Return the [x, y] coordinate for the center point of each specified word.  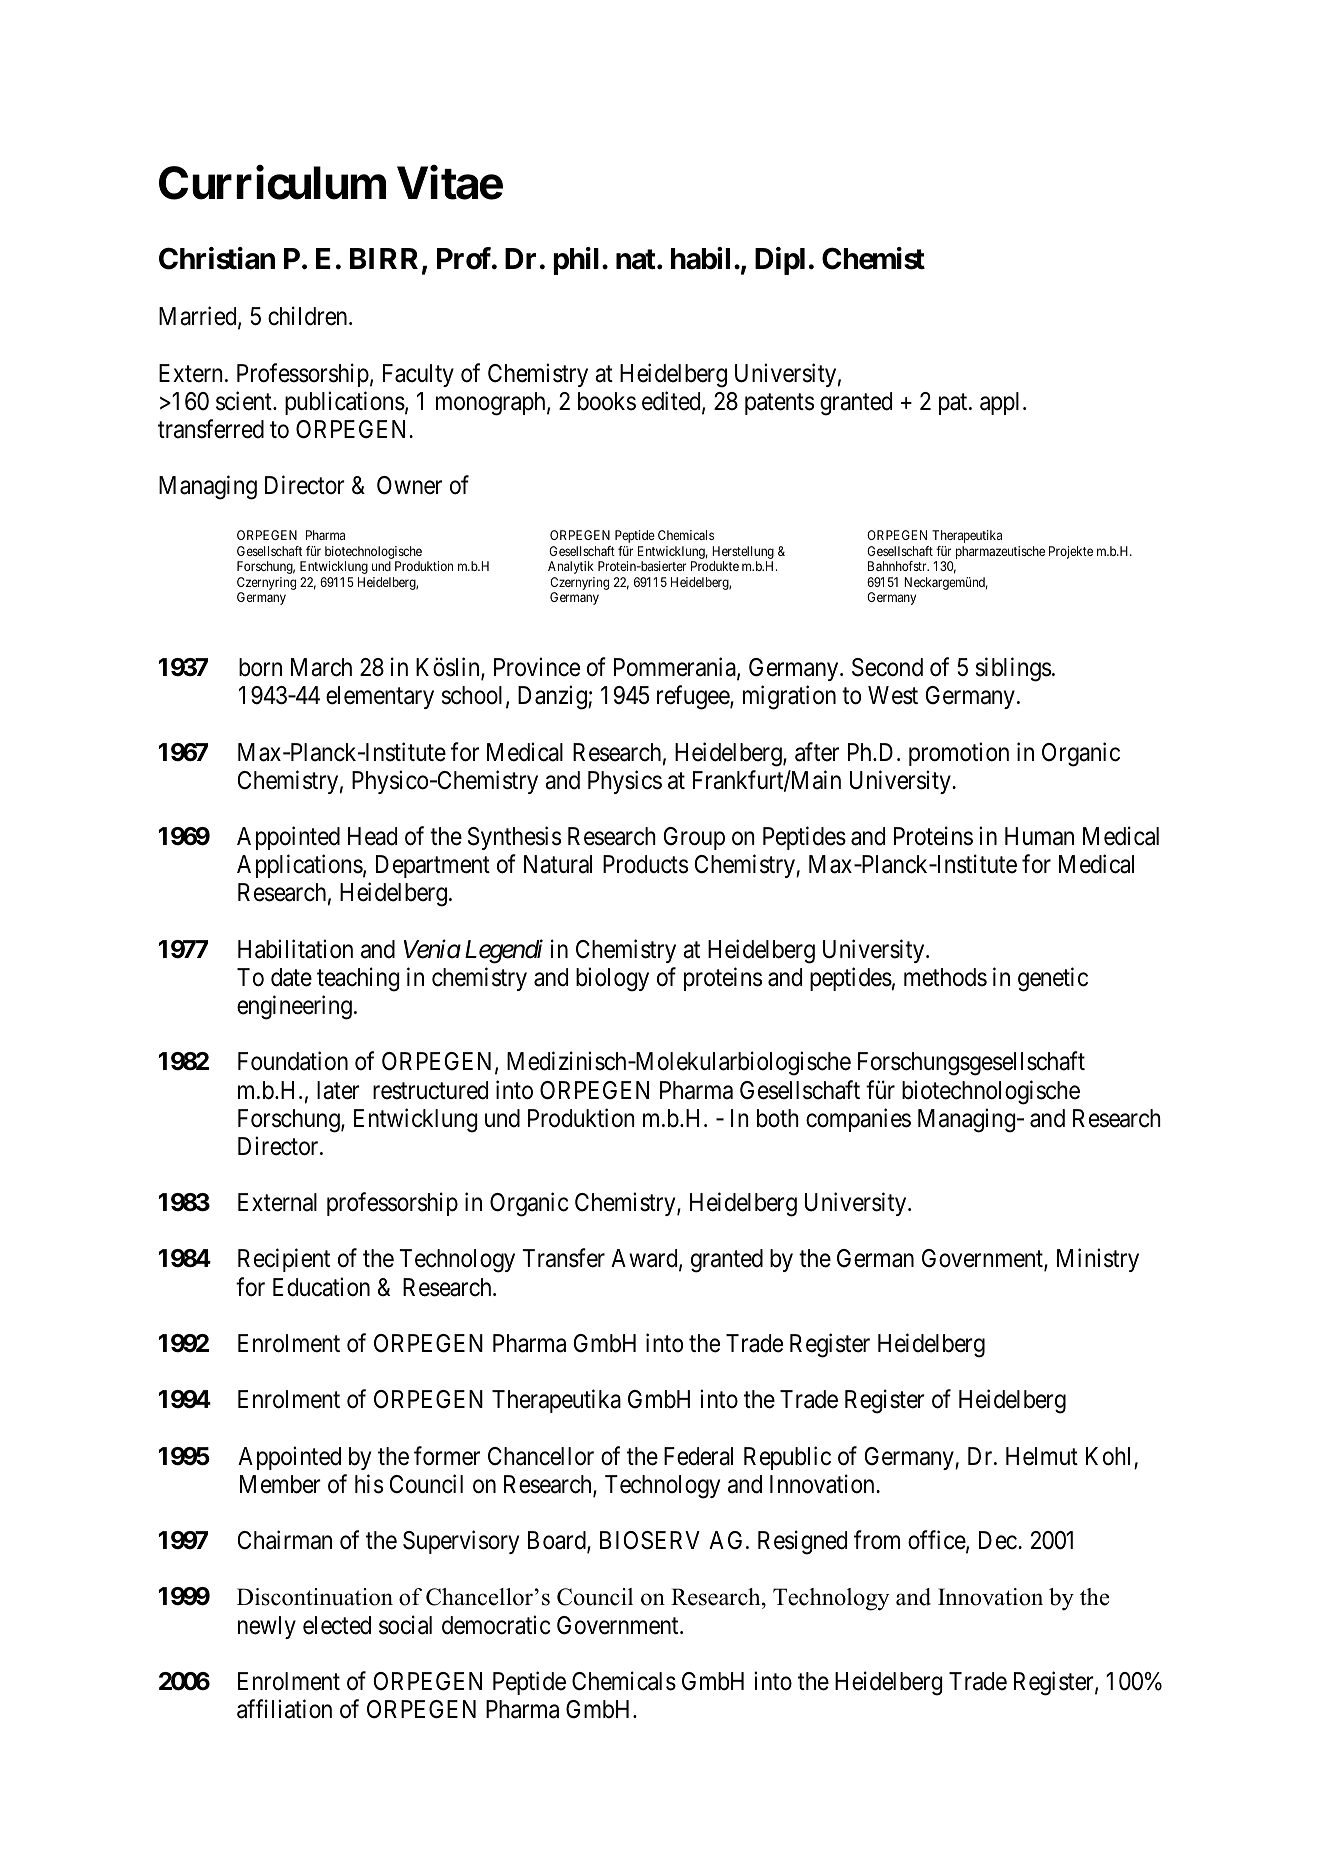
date [291, 977]
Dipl [780, 261]
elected [337, 1625]
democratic [496, 1625]
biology [612, 979]
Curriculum [272, 183]
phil [576, 261]
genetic [1053, 979]
